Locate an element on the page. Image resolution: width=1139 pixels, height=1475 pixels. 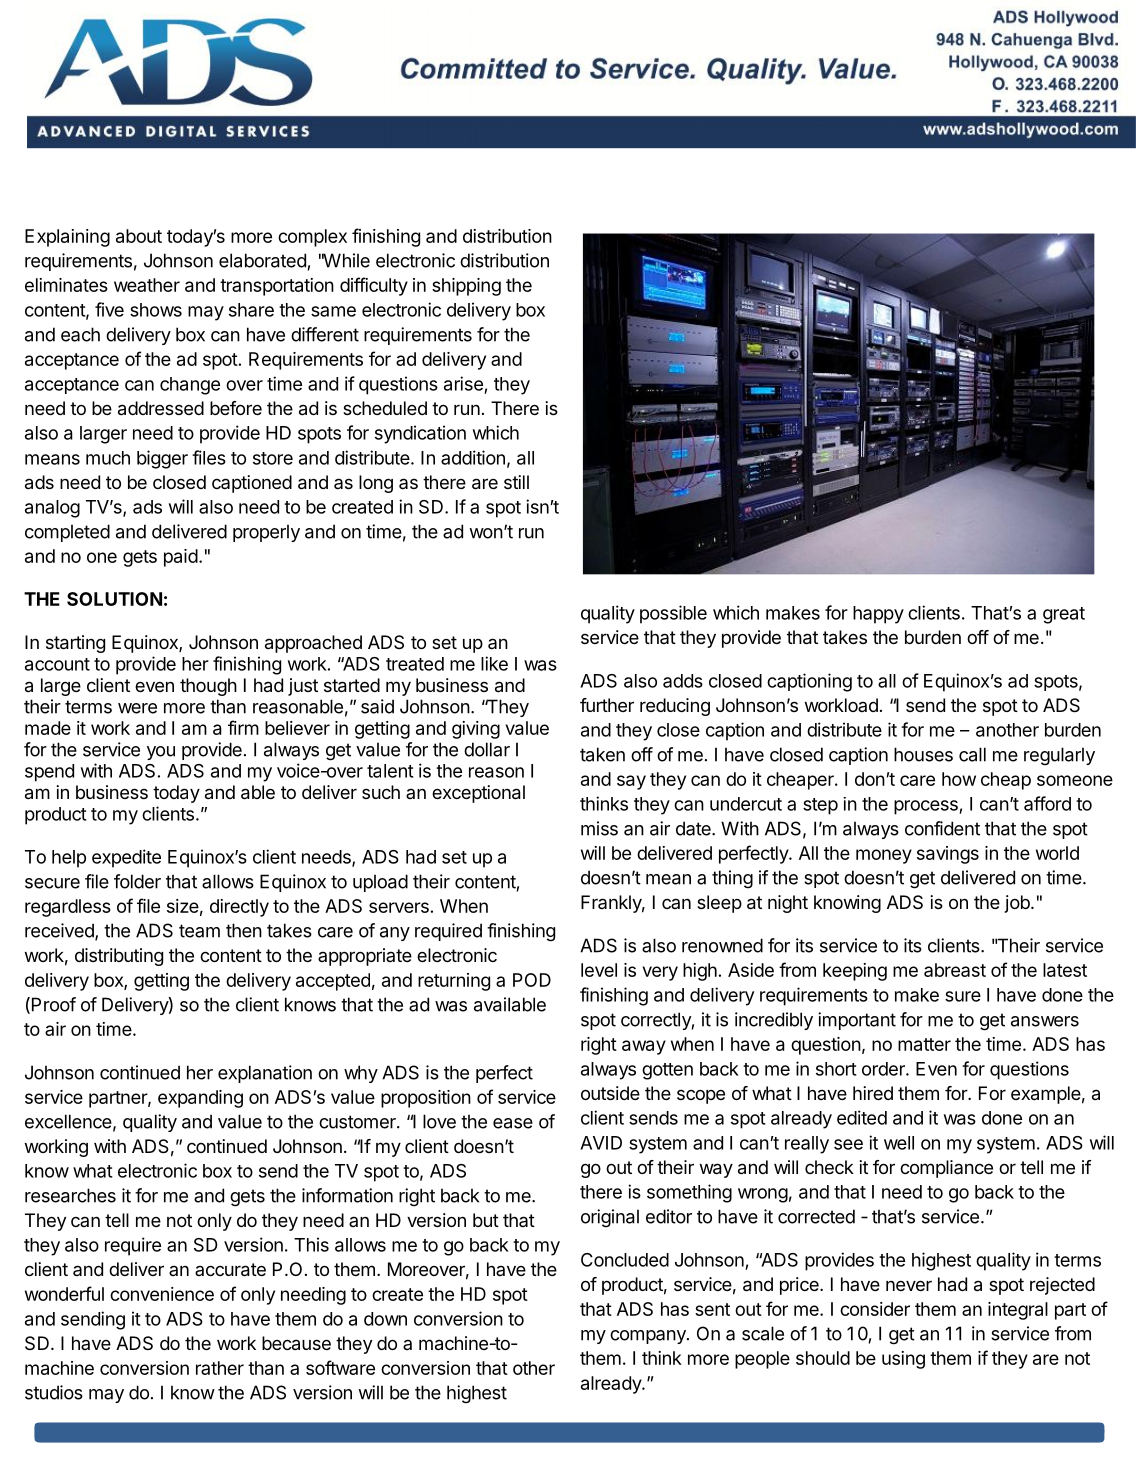
shipping is located at coordinates (466, 287).
